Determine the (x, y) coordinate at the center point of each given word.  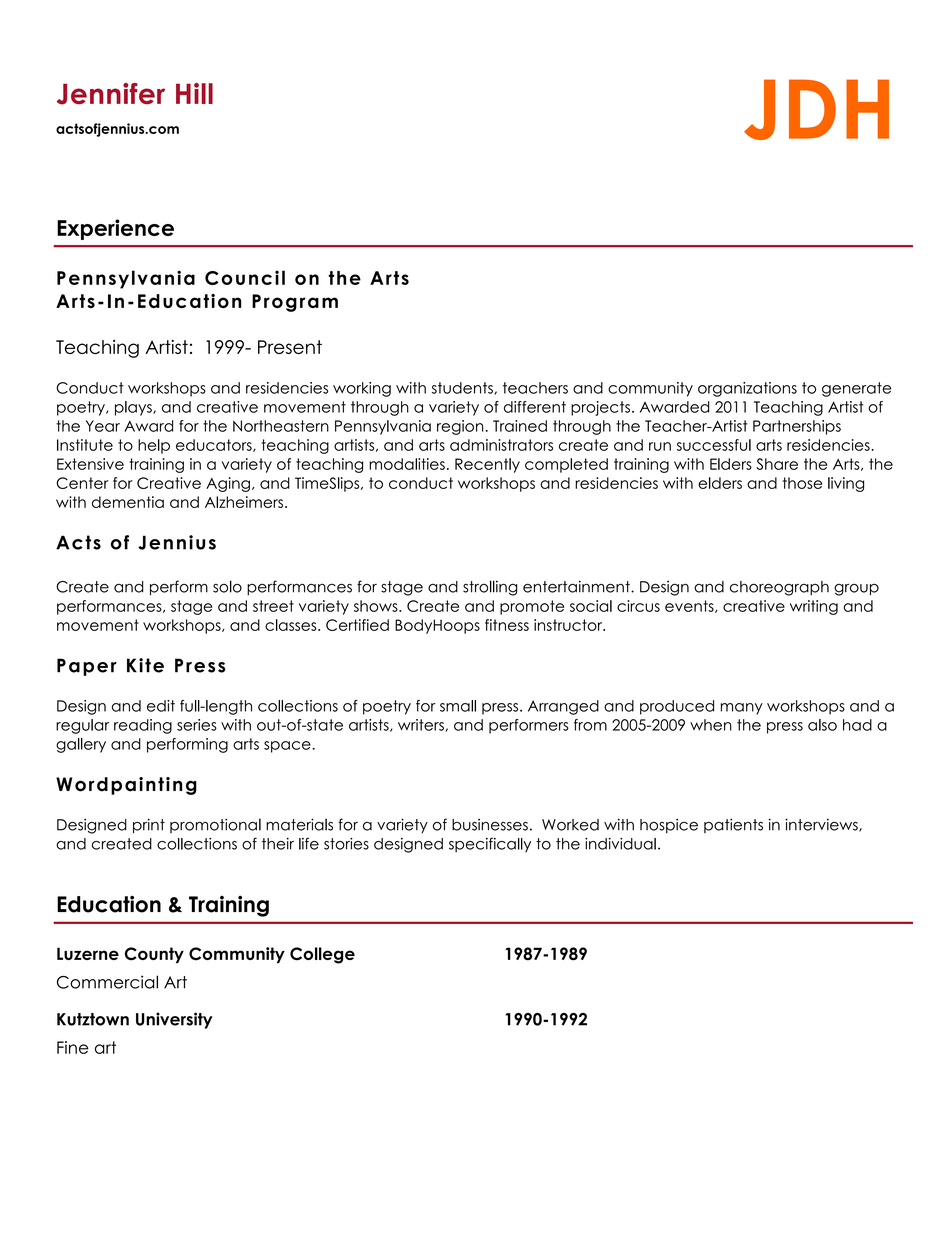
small (458, 706)
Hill (194, 93)
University (174, 1020)
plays (134, 408)
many (742, 709)
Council (245, 277)
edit (161, 706)
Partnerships (797, 427)
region (460, 427)
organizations (747, 389)
